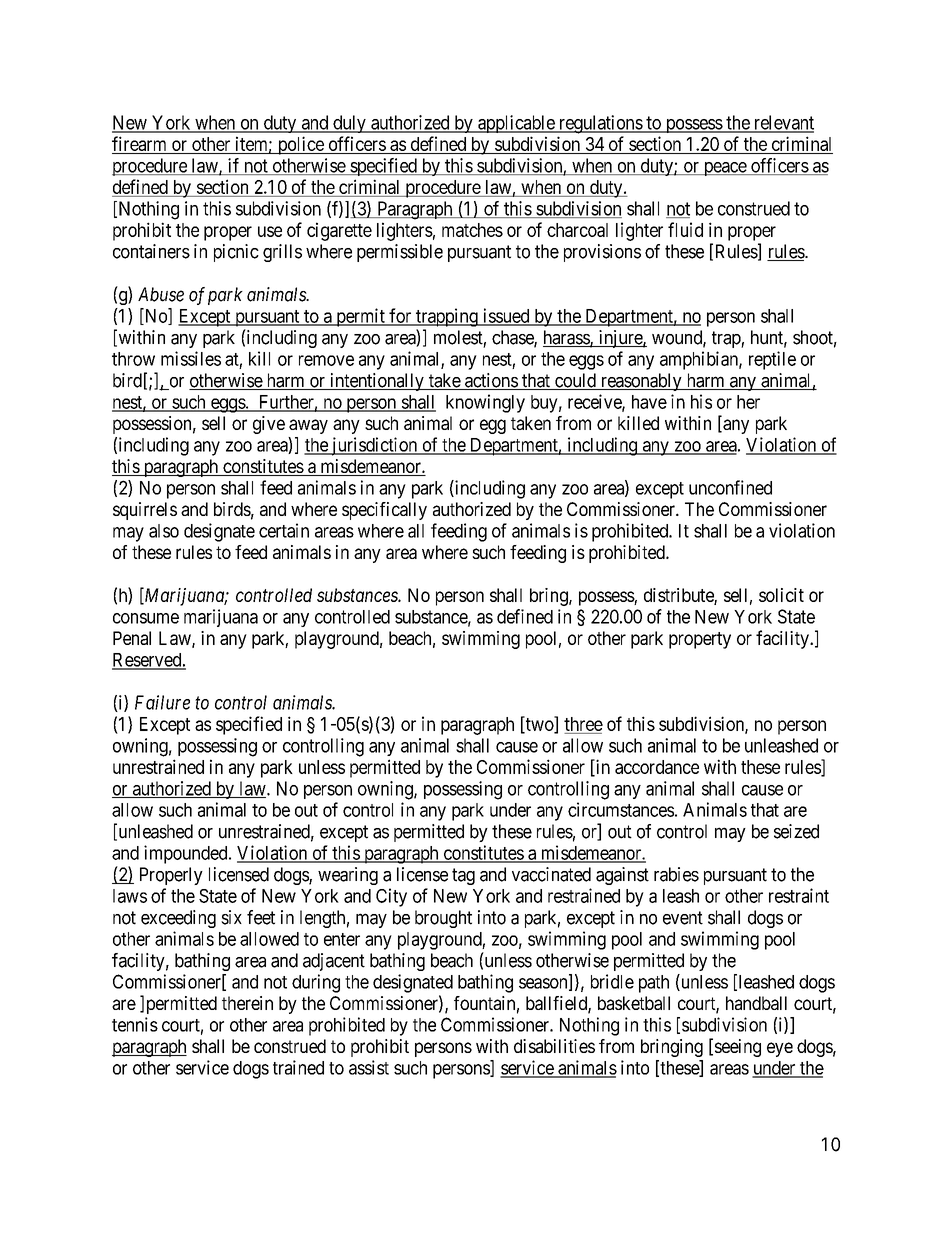 The height and width of the document is (1233, 952). What do you see at coordinates (191, 358) in the document?
I see `missiles` at bounding box center [191, 358].
